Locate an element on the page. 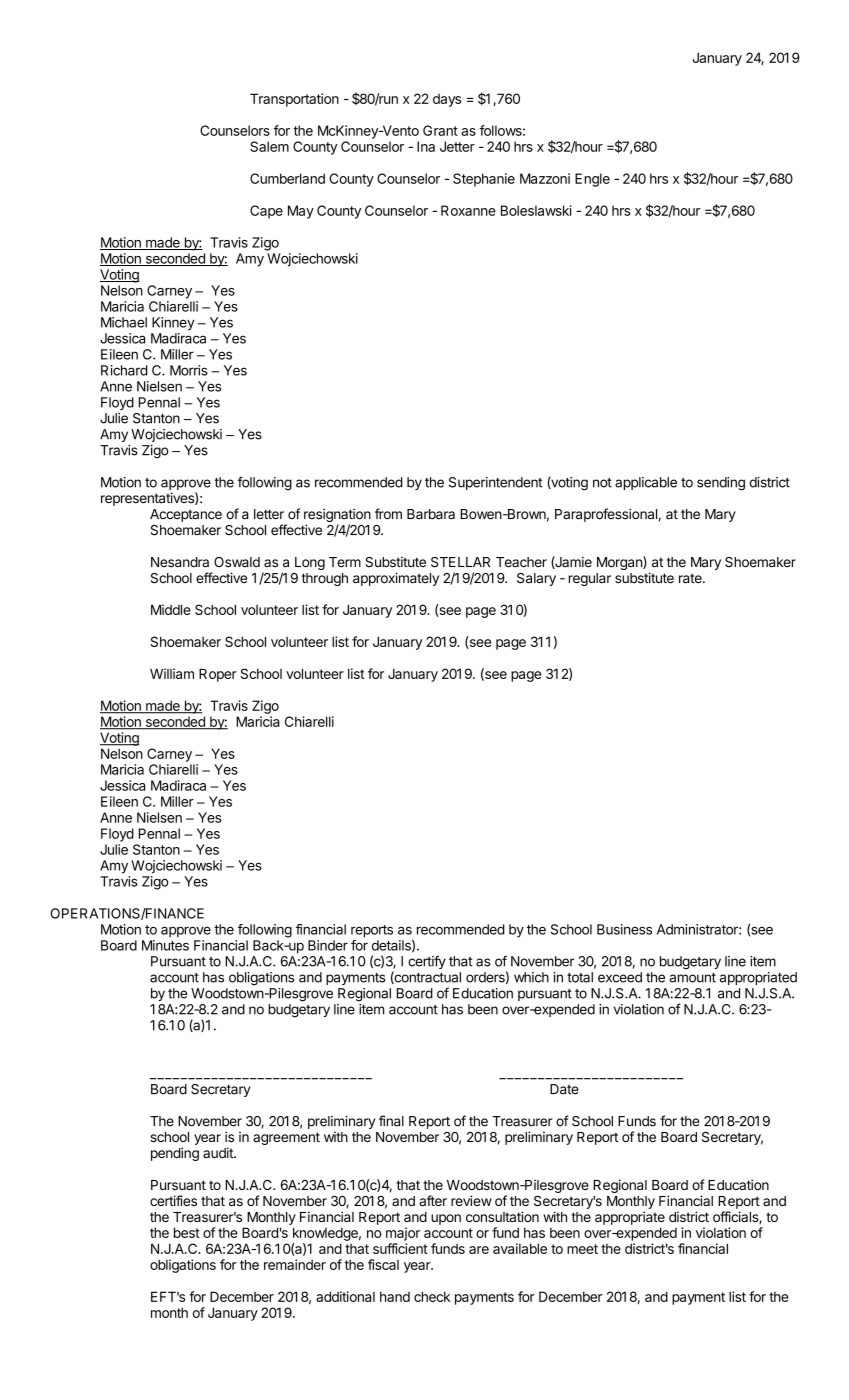  rate is located at coordinates (691, 578).
